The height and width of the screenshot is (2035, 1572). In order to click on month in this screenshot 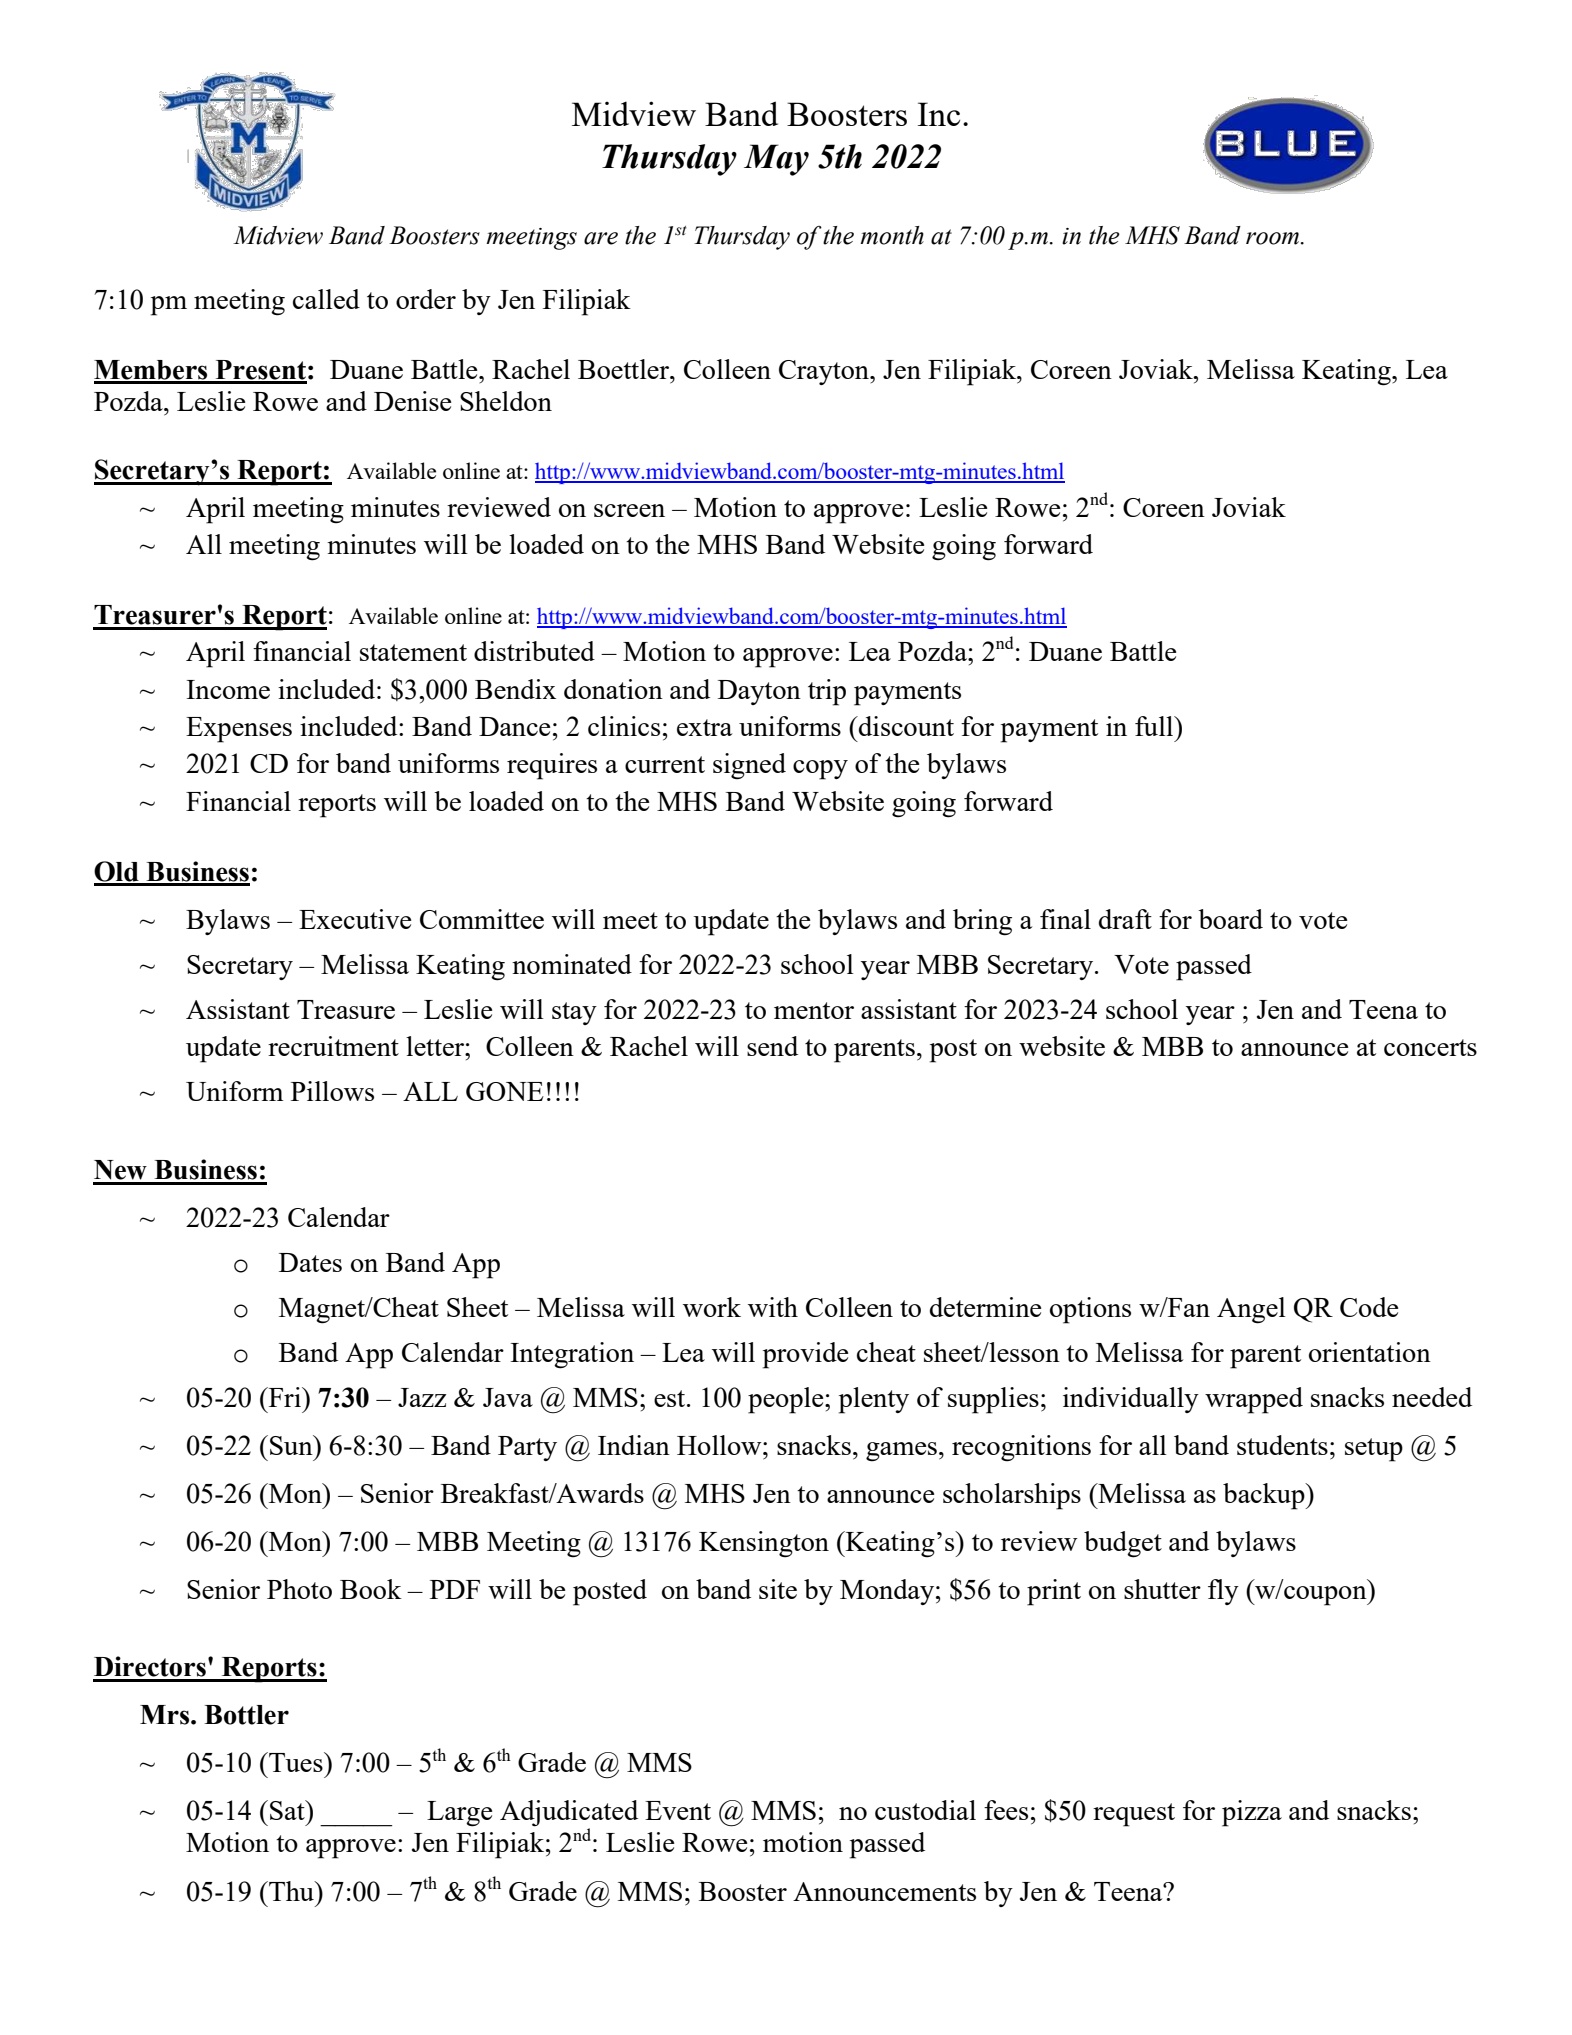, I will do `click(892, 235)`.
